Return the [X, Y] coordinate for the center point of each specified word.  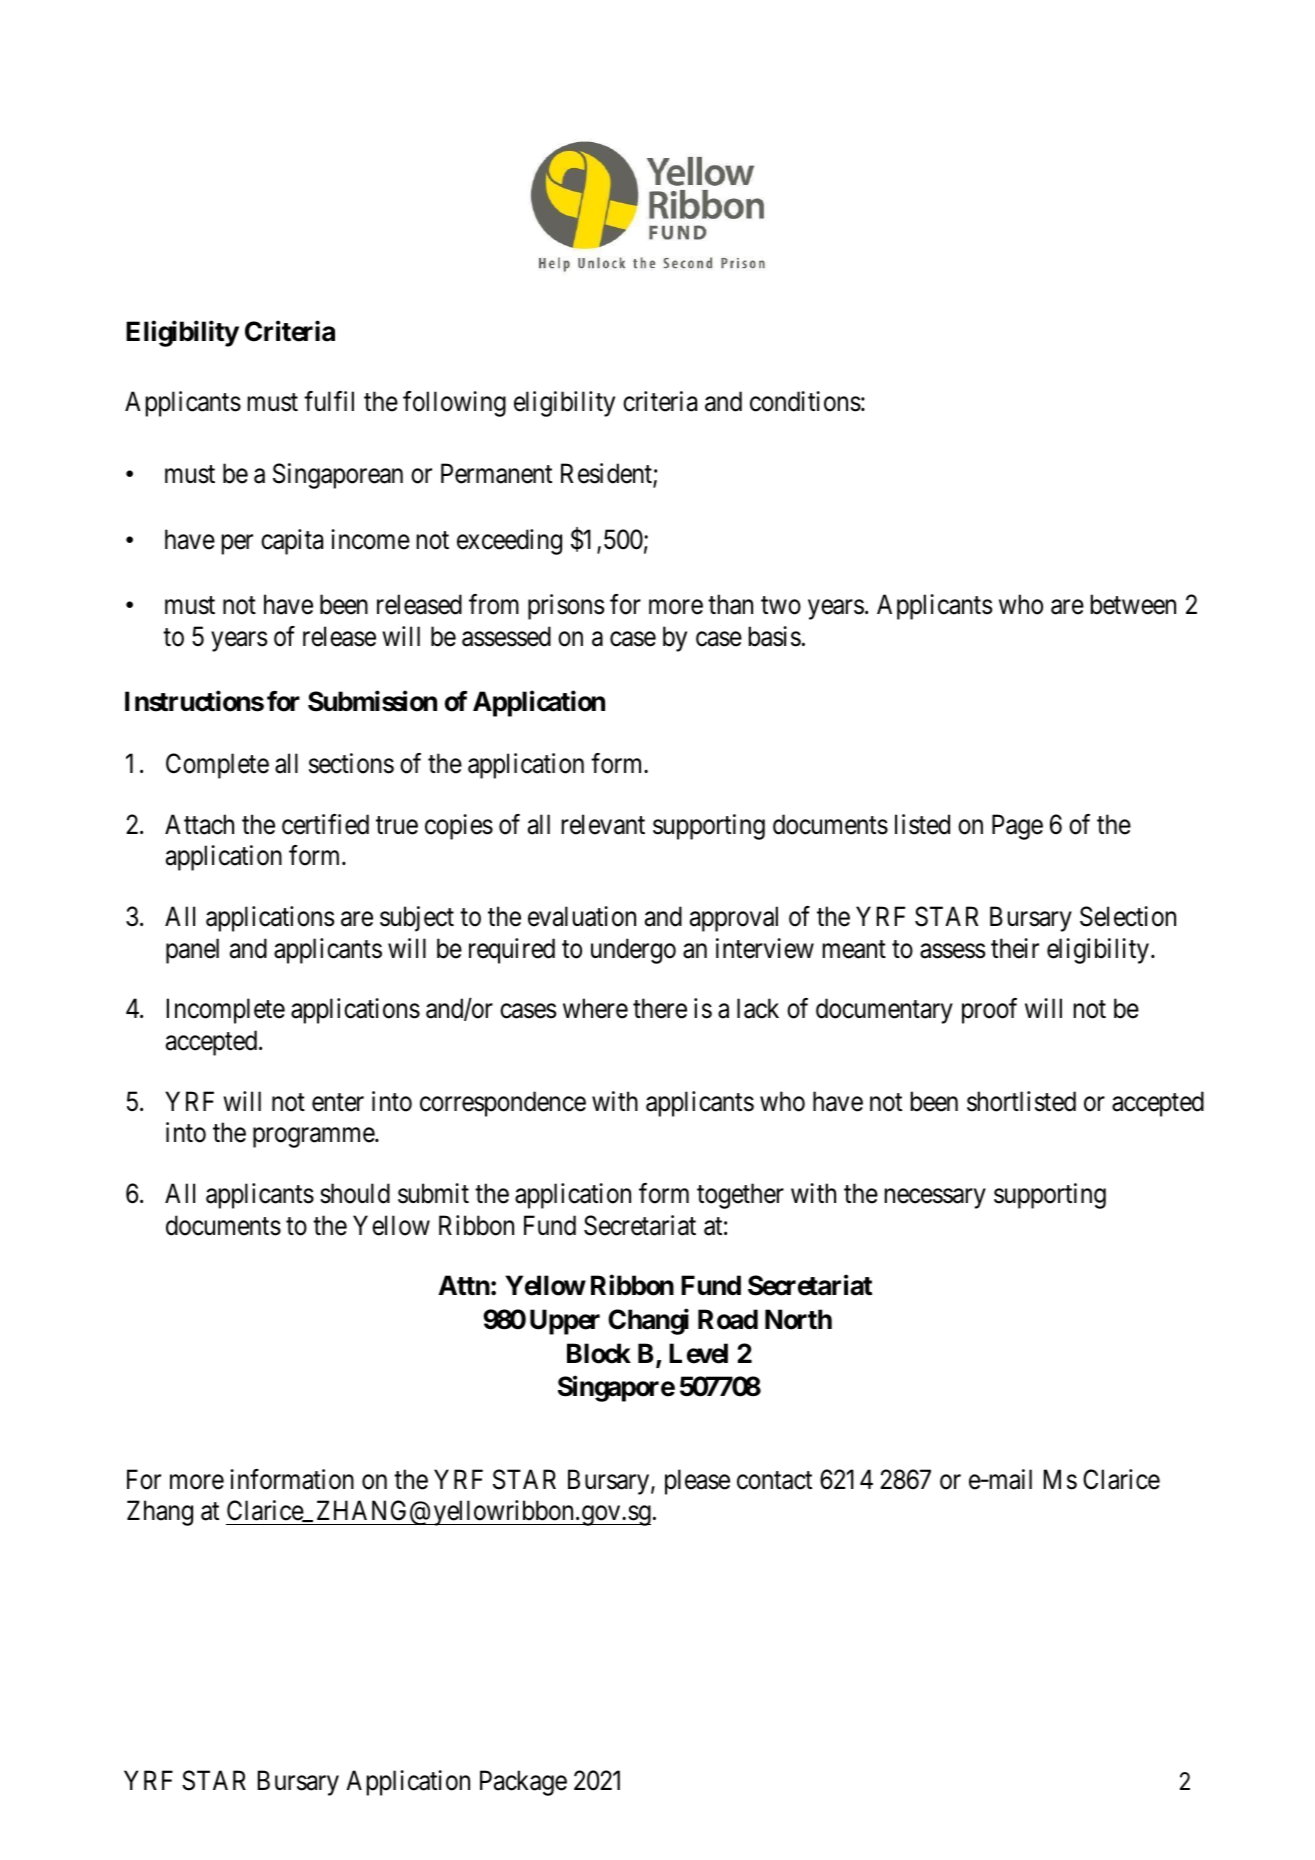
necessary [935, 1199]
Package [523, 1783]
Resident [607, 474]
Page [1017, 827]
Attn [464, 1285]
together [740, 1196]
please [697, 1482]
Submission [372, 701]
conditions [805, 401]
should [355, 1193]
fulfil [329, 401]
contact [774, 1480]
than [730, 604]
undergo [633, 951]
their [1015, 948]
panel [192, 951]
